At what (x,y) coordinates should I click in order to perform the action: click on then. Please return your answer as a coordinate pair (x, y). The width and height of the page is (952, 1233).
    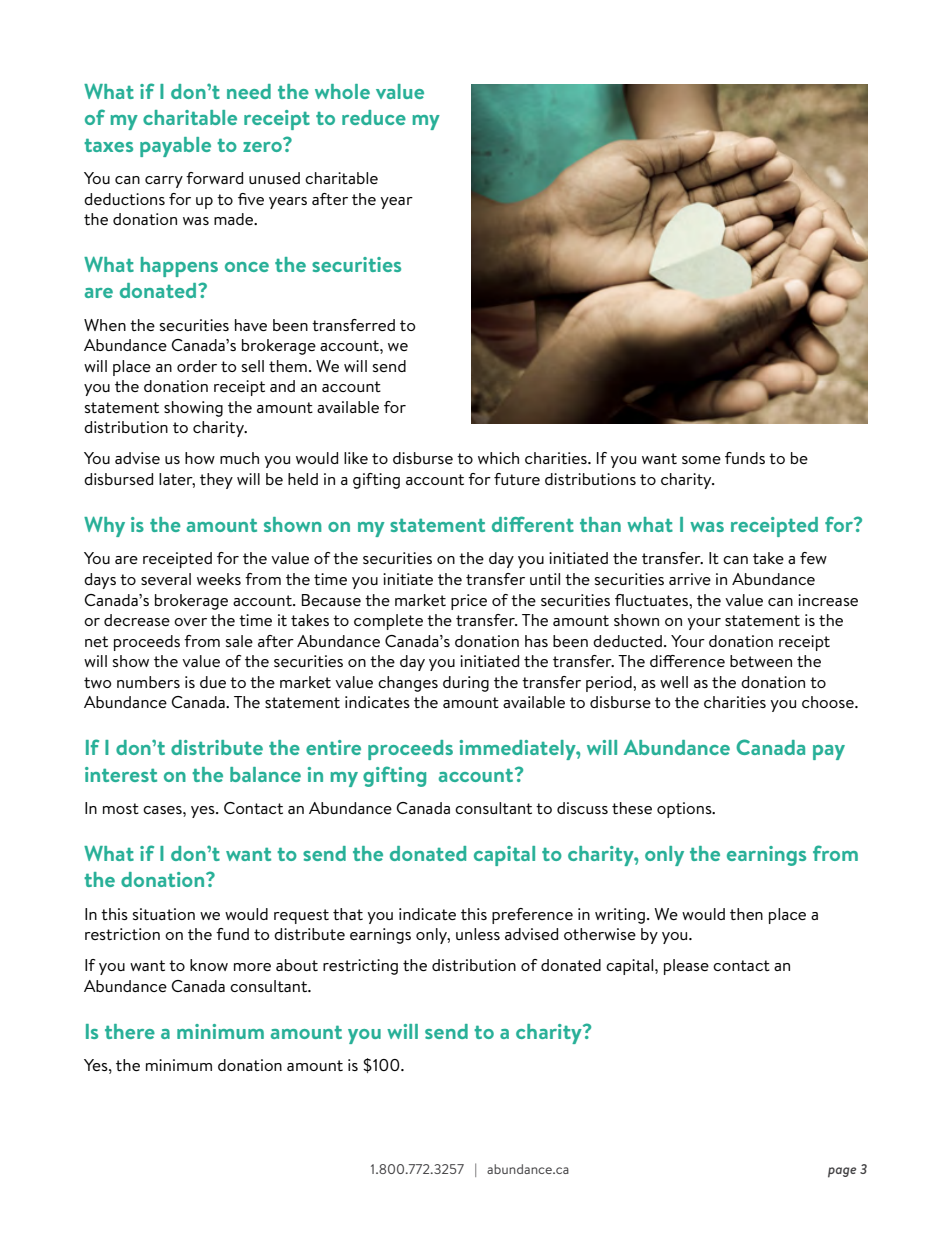
    Looking at the image, I should click on (746, 914).
